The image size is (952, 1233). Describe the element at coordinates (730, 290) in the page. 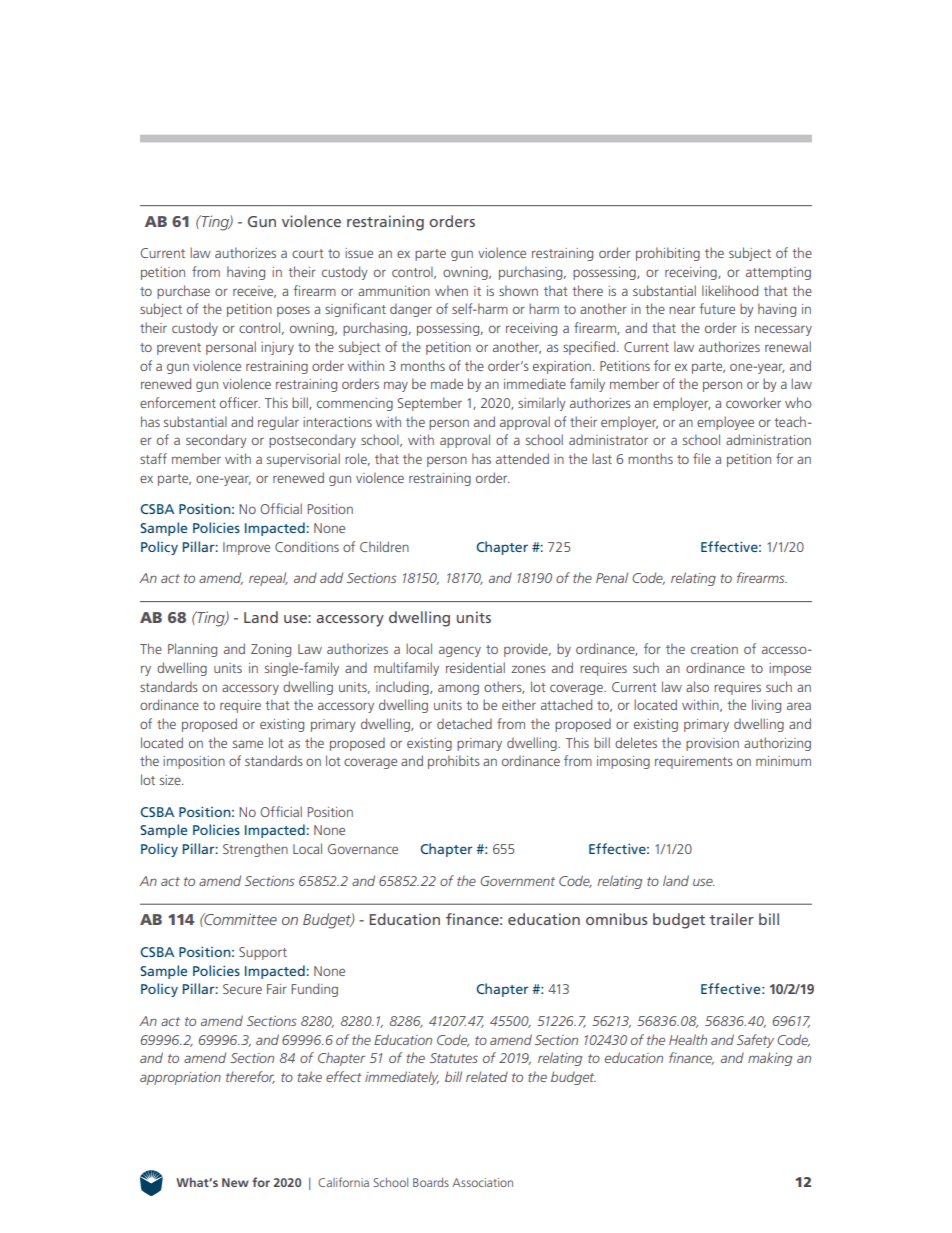

I see `likelihood` at that location.
